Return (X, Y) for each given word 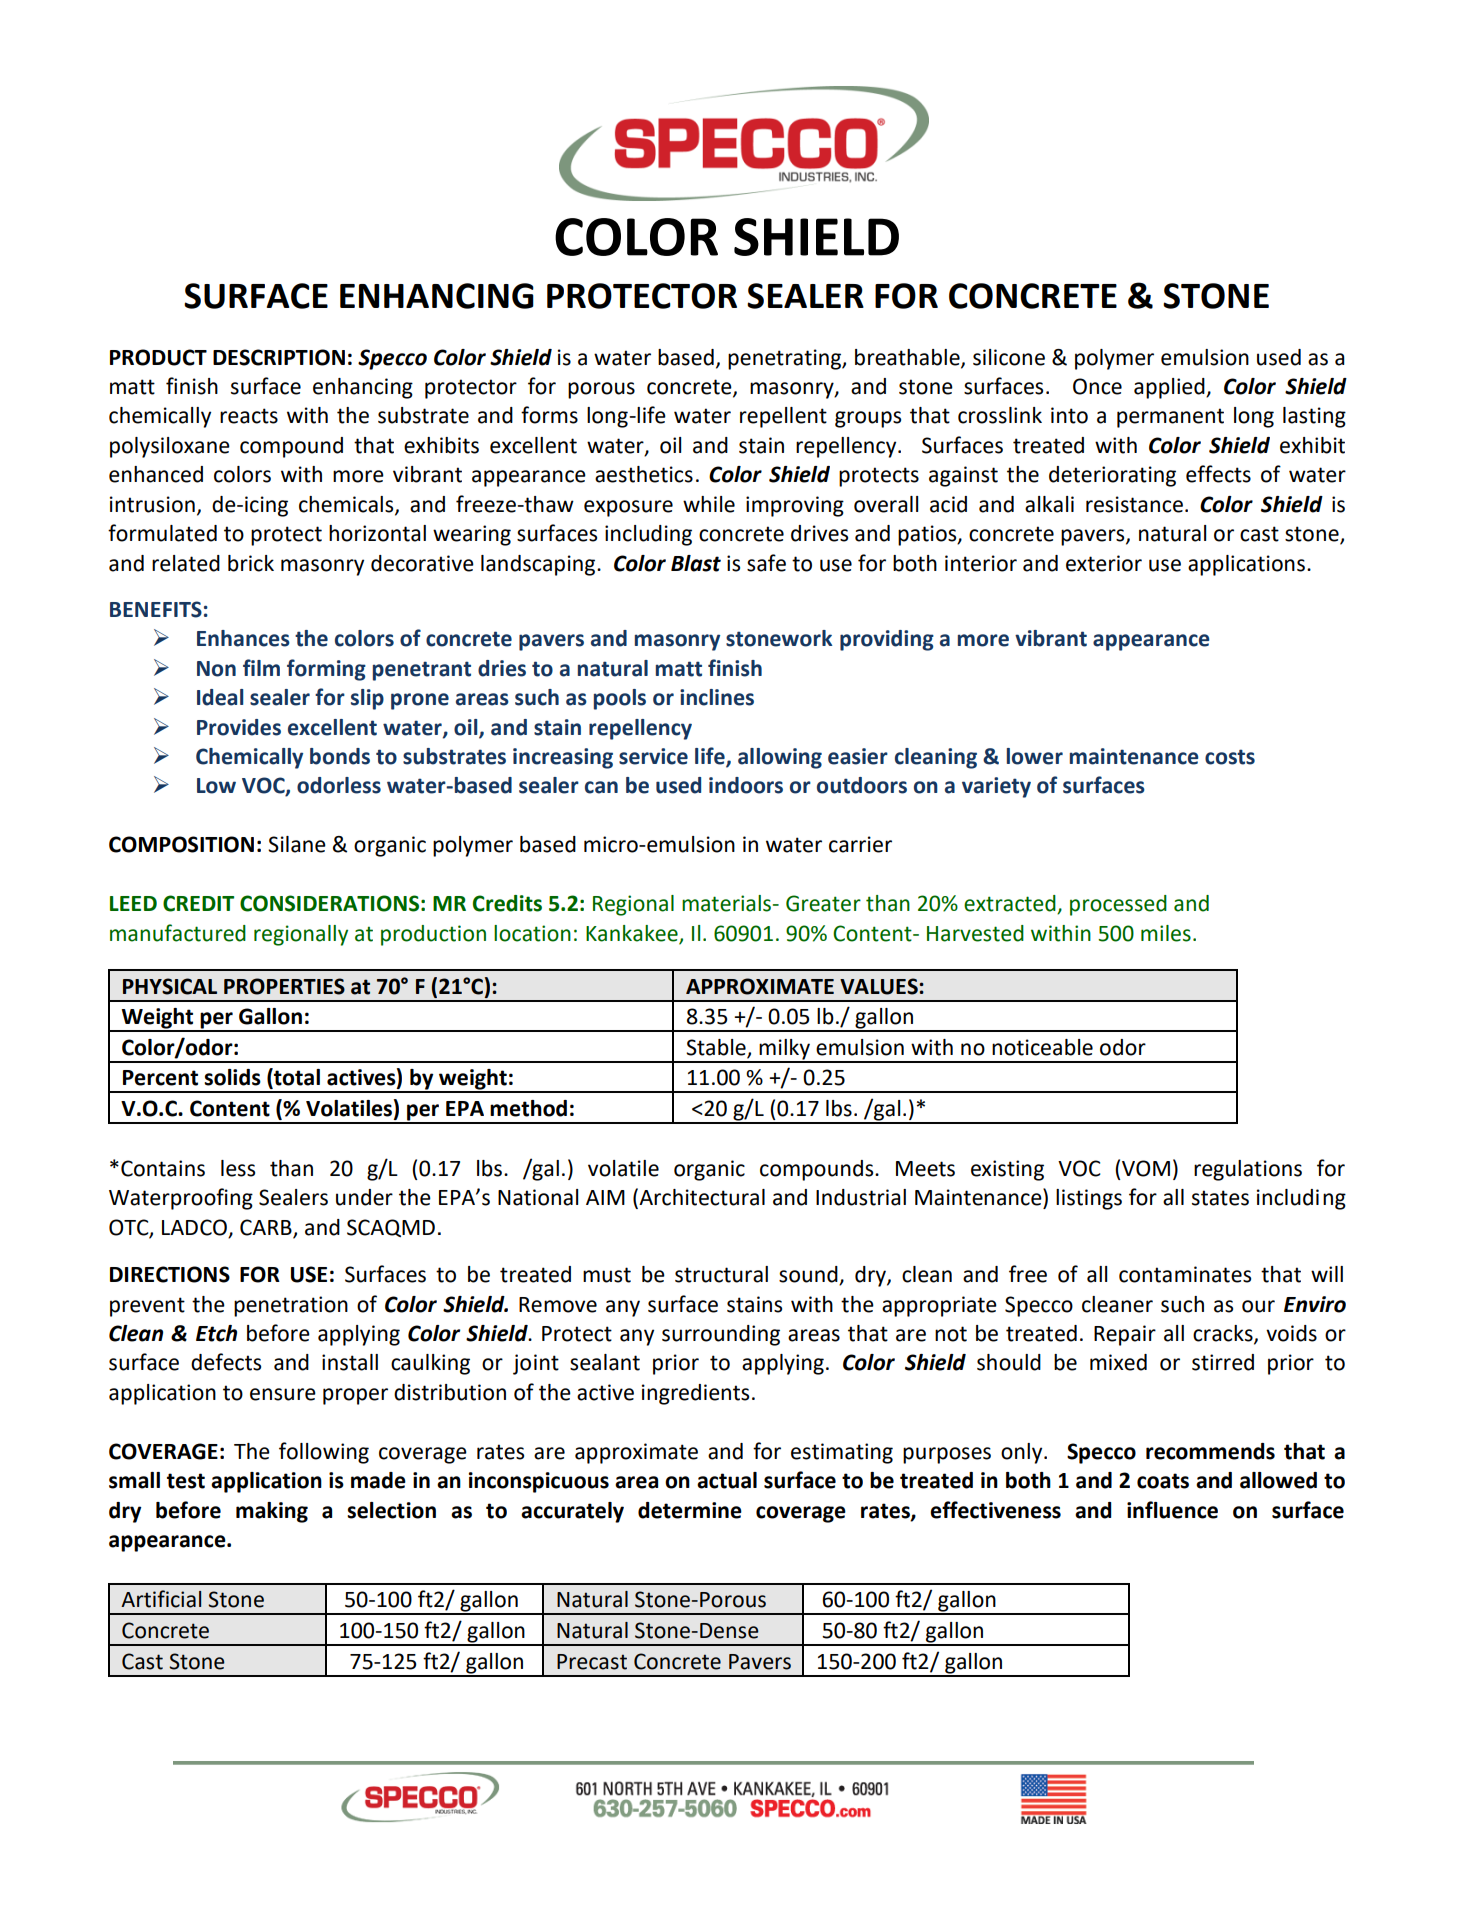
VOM (1146, 1168)
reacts (249, 416)
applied (1170, 388)
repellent (783, 417)
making (272, 1512)
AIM (605, 1197)
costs (1230, 757)
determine (690, 1510)
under (364, 1197)
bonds (340, 756)
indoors (746, 785)
